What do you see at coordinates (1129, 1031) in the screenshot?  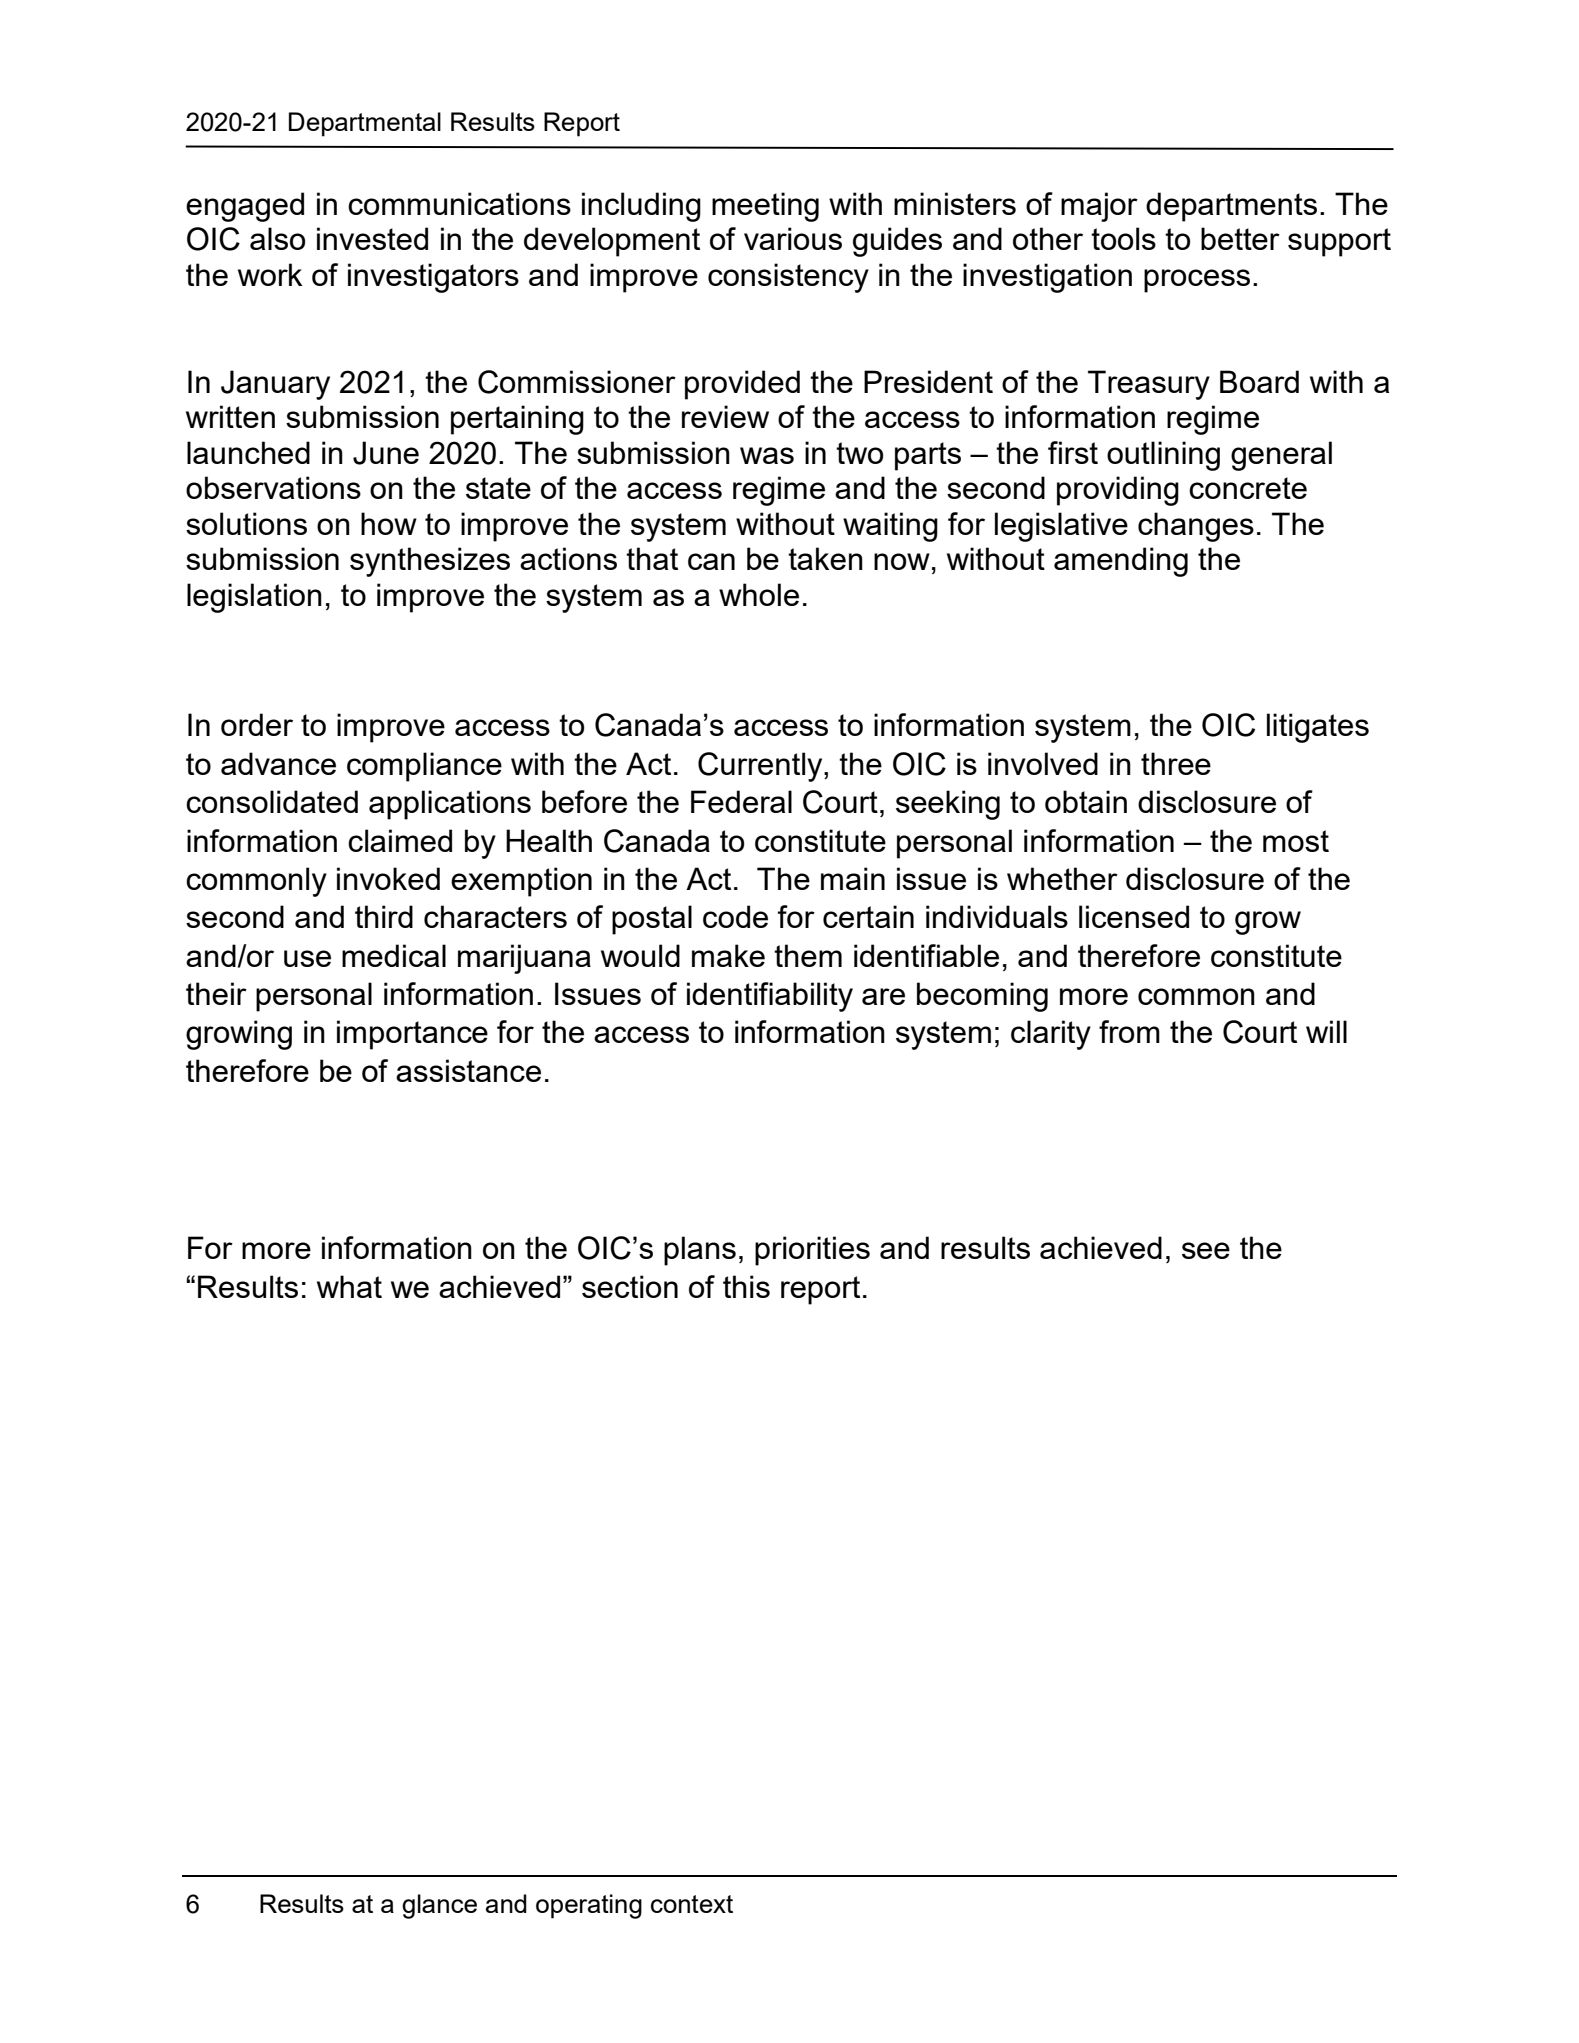 I see `from` at bounding box center [1129, 1031].
